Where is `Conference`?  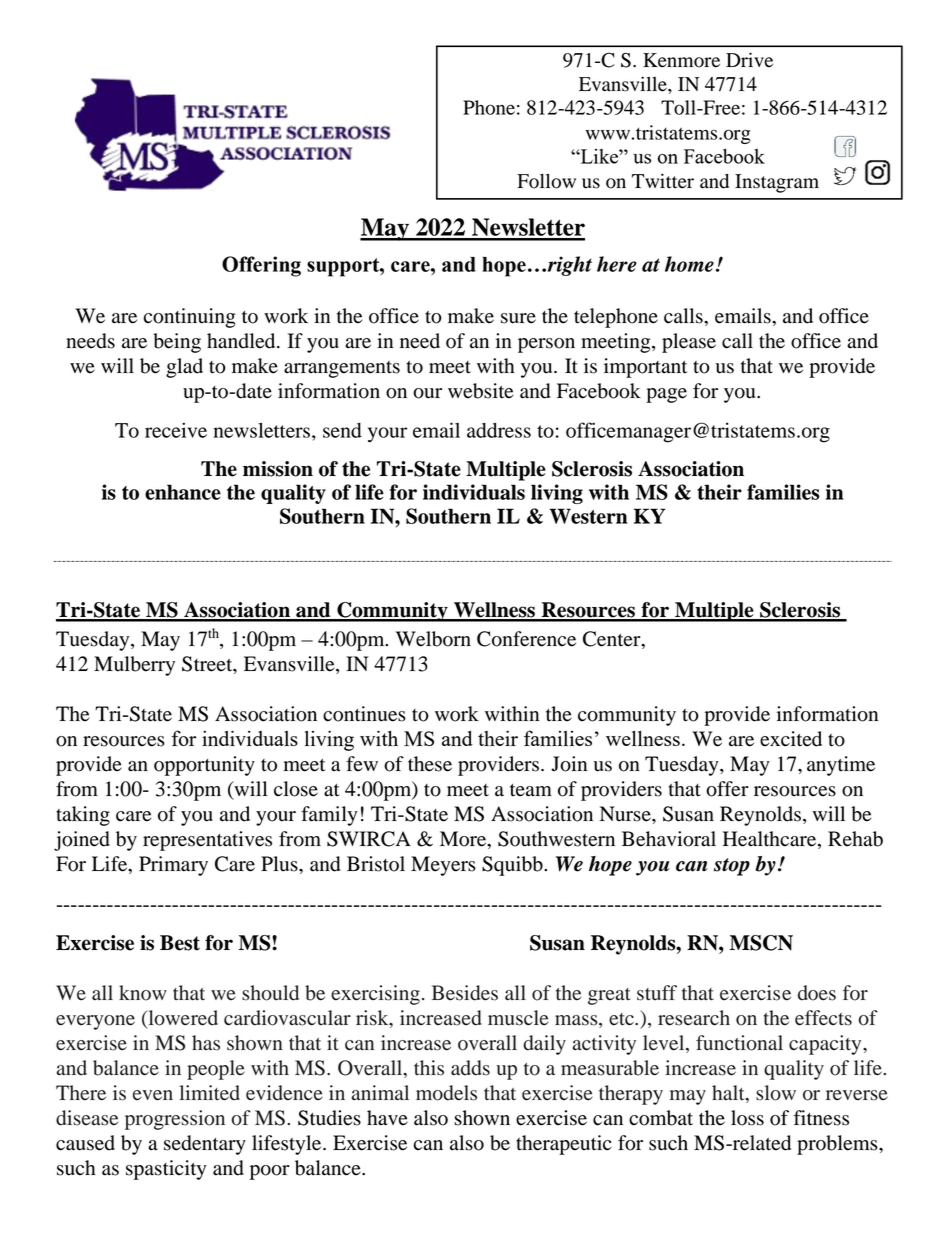 Conference is located at coordinates (526, 639).
